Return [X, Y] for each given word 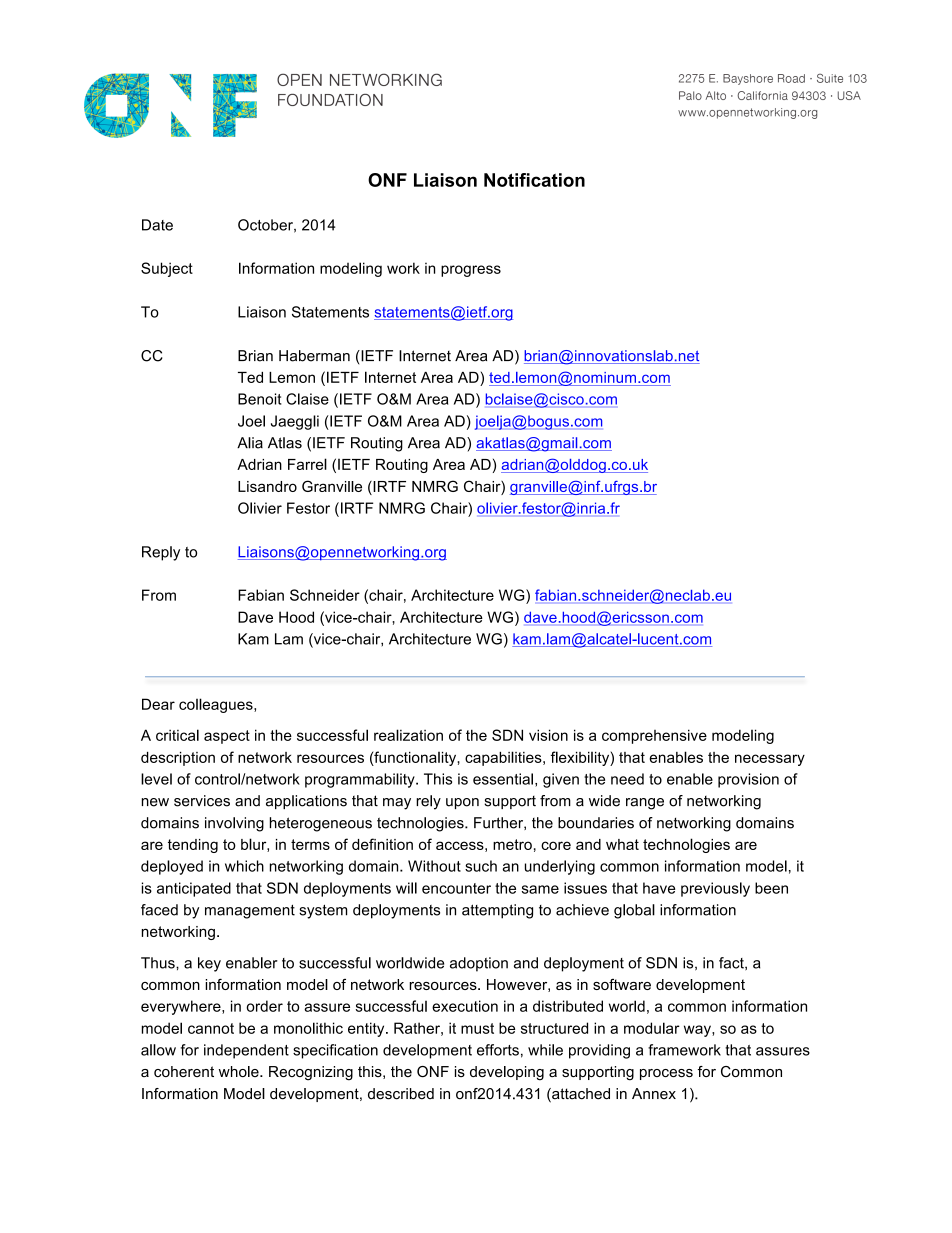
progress [471, 271]
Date [157, 225]
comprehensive [654, 736]
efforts [498, 1050]
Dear [158, 704]
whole [240, 1071]
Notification [534, 180]
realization [408, 735]
